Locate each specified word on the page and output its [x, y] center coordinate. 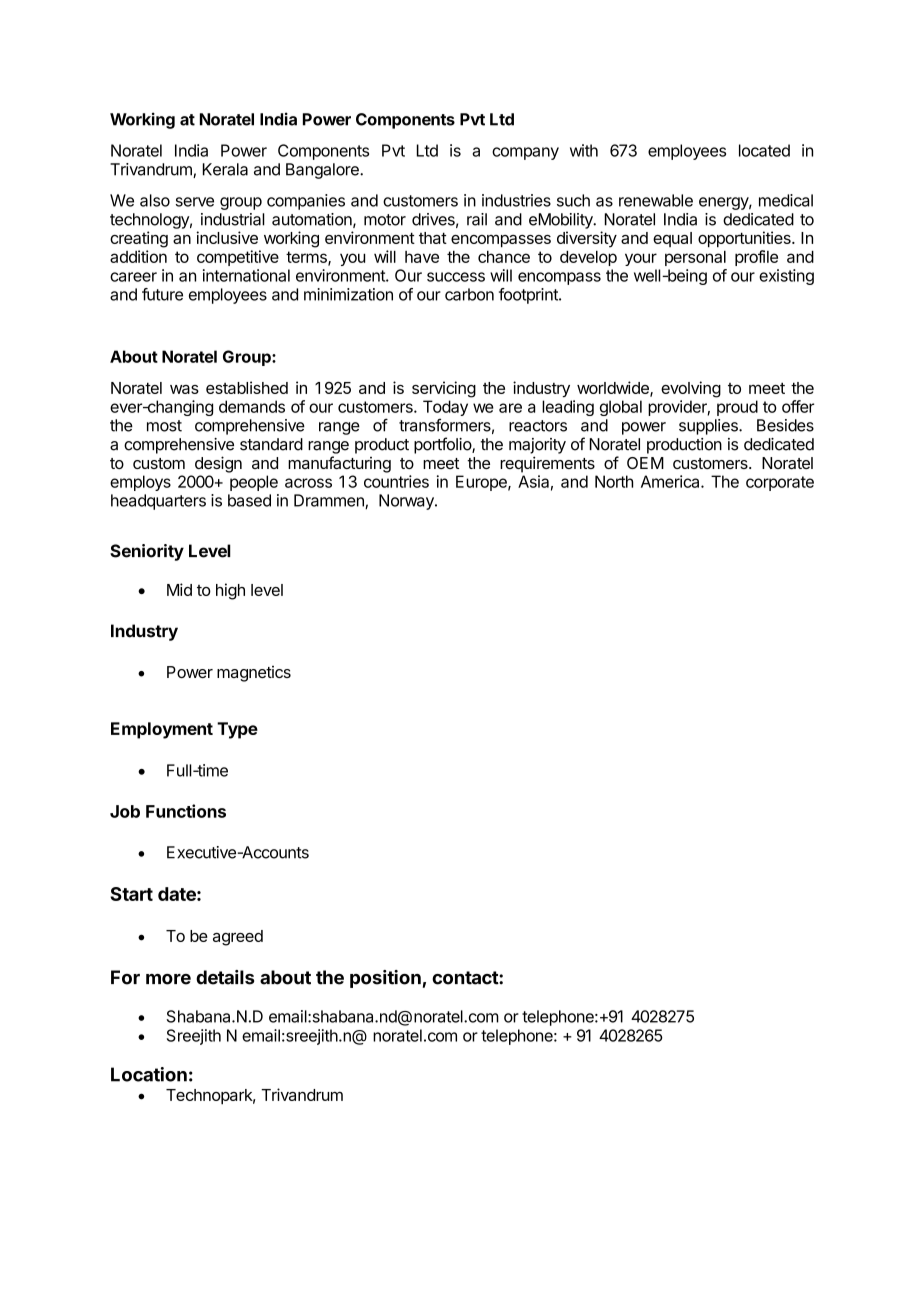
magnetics [254, 674]
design [218, 464]
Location [149, 1074]
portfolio [443, 445]
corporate [780, 483]
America [671, 481]
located [764, 150]
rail [477, 219]
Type [237, 730]
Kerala [225, 169]
